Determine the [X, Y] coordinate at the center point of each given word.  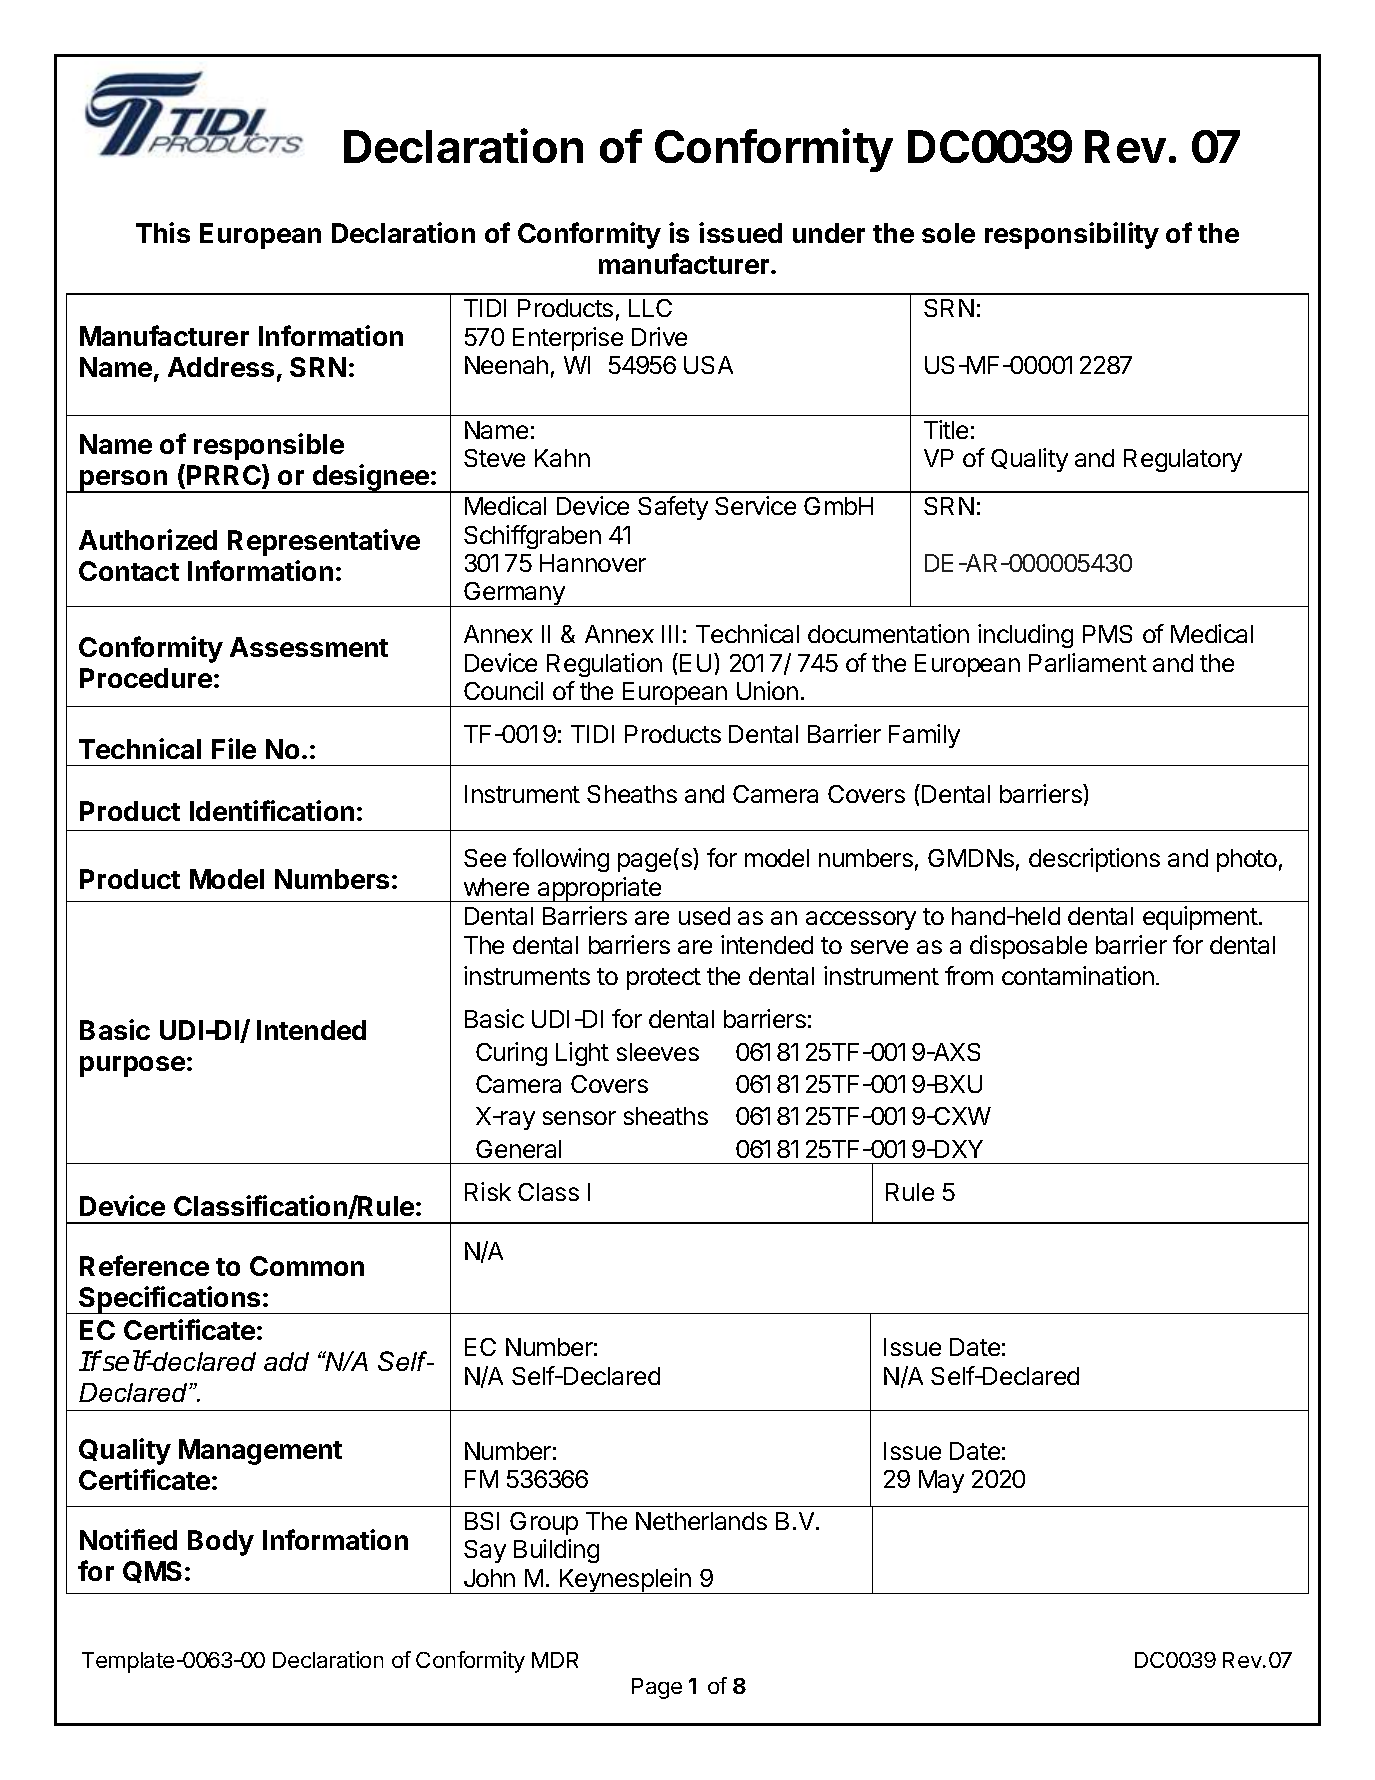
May [941, 1481]
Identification [272, 810]
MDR [555, 1660]
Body [221, 1543]
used [704, 916]
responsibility [1072, 235]
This [163, 232]
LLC [650, 308]
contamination [1078, 975]
